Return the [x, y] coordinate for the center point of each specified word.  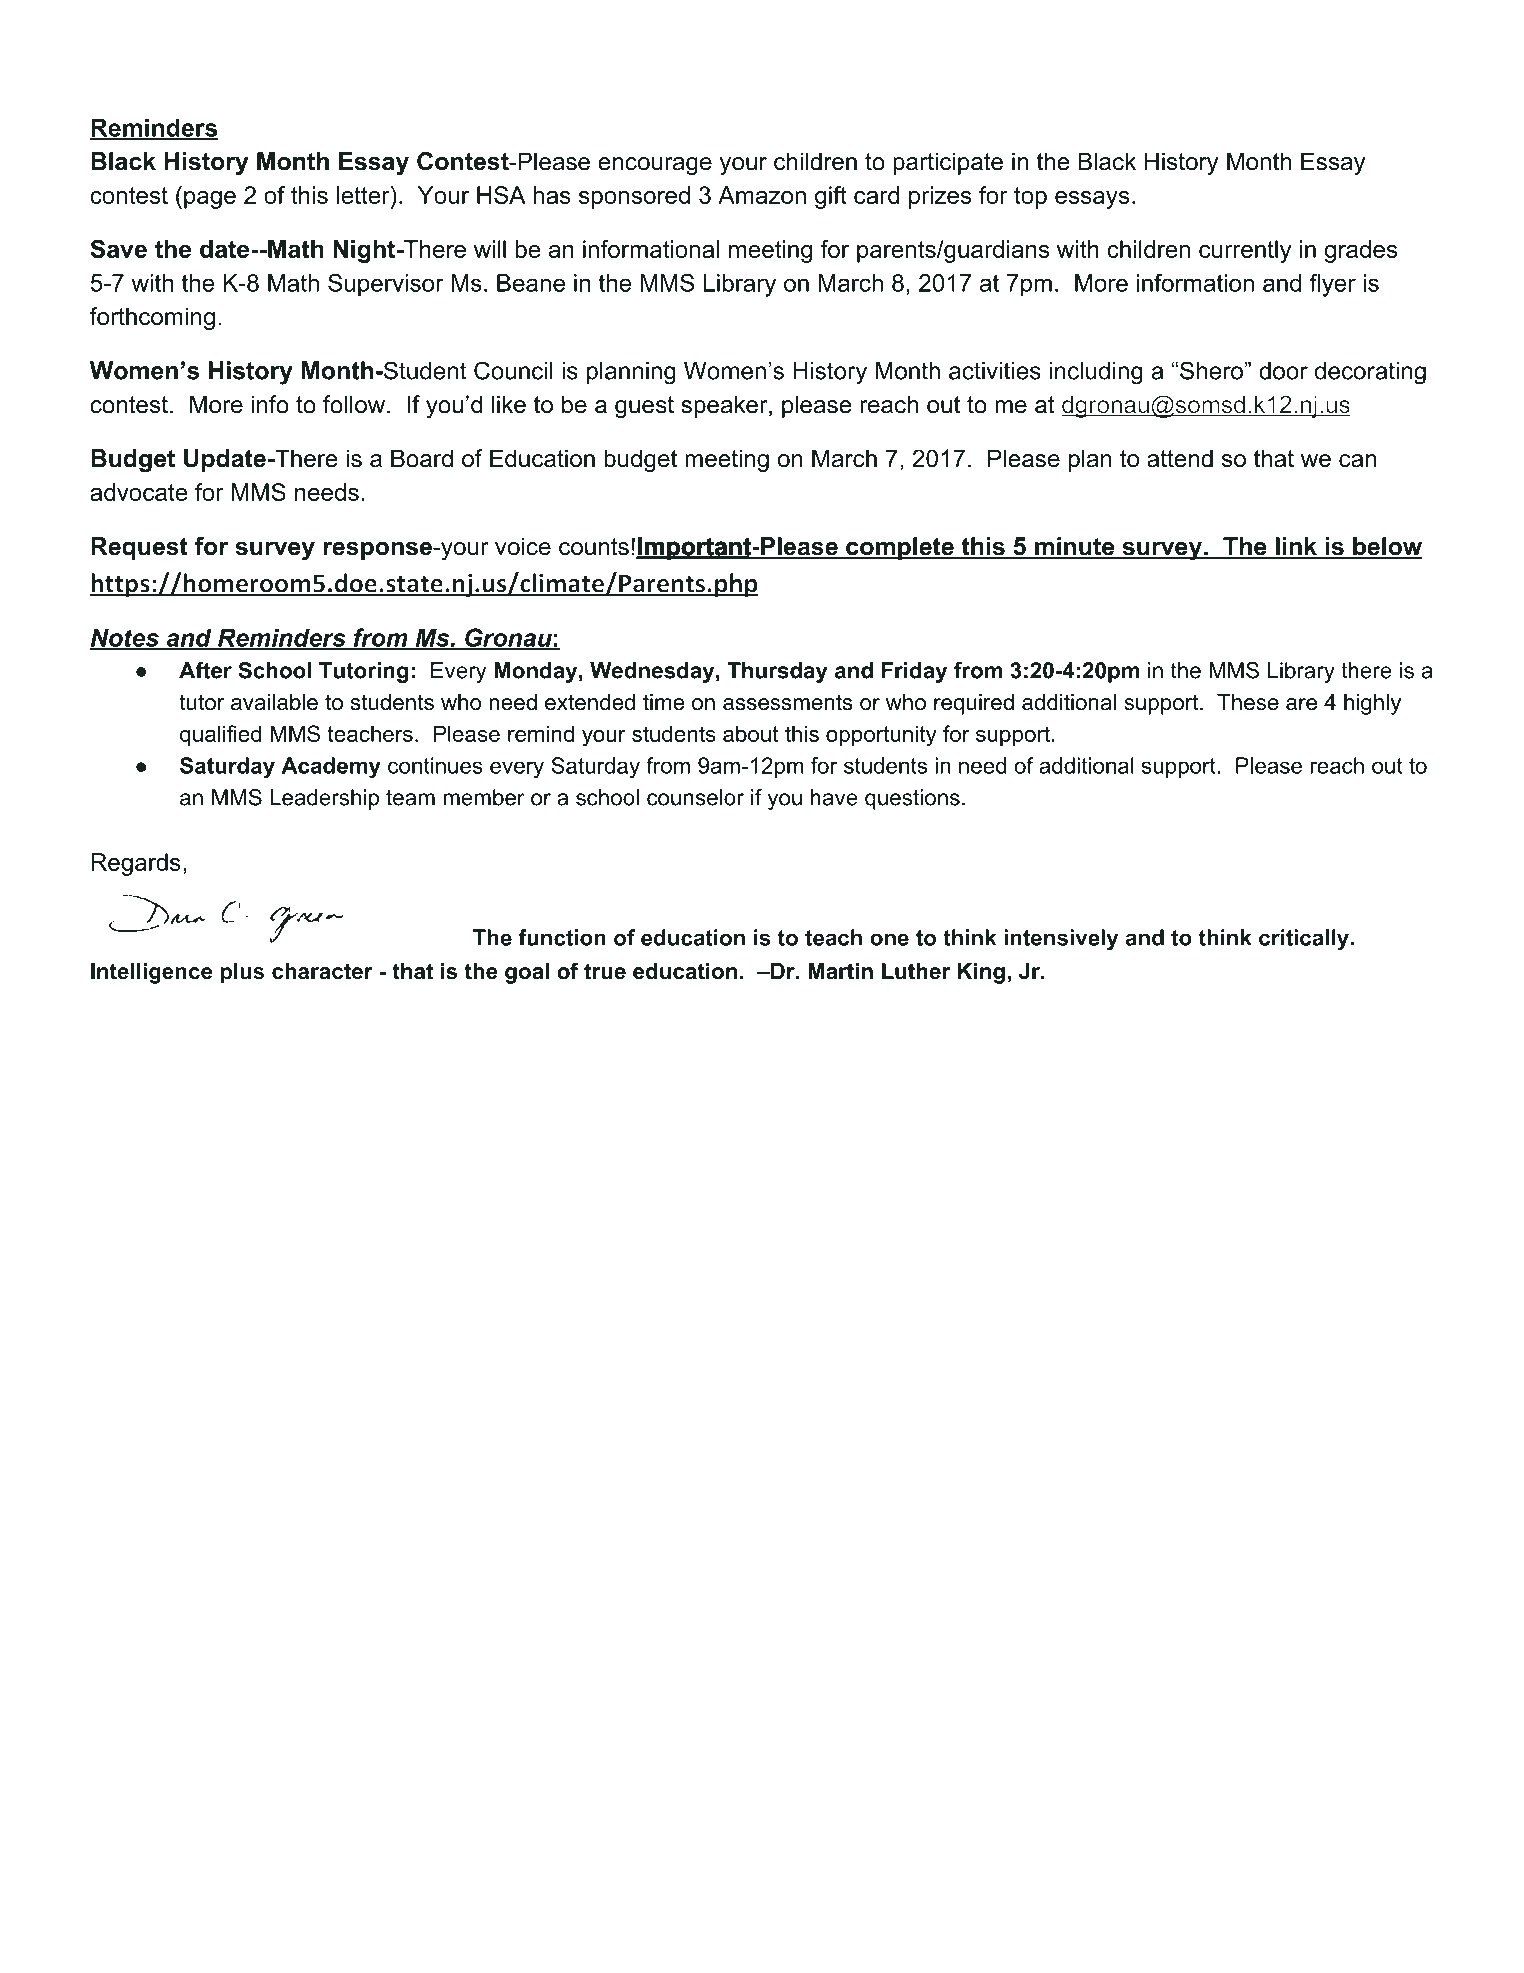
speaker [724, 406]
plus [242, 973]
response [378, 551]
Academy [331, 767]
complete [900, 548]
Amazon [762, 195]
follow [354, 404]
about [750, 733]
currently [1245, 251]
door [1283, 371]
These [1248, 702]
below [1387, 547]
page [210, 200]
